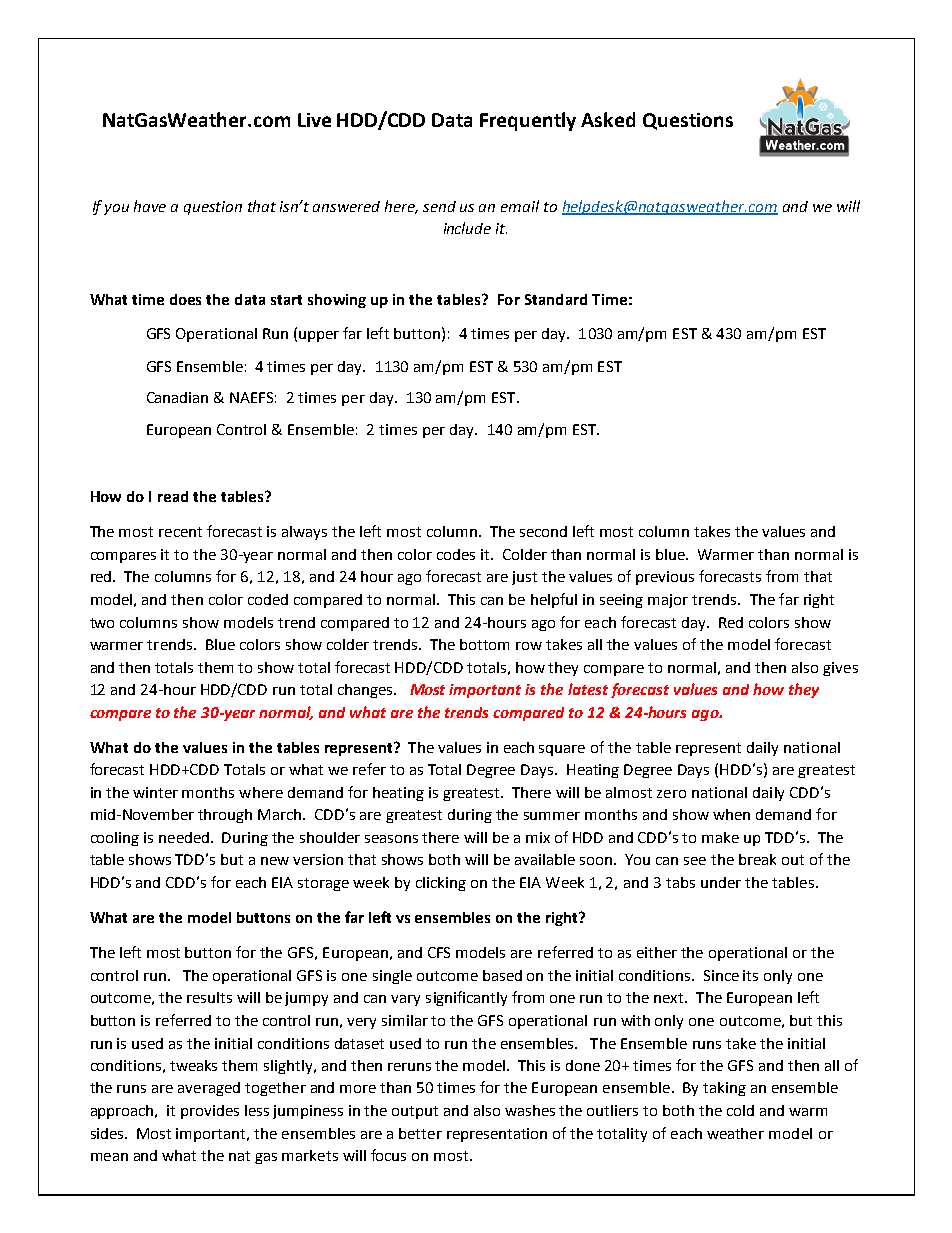 The image size is (952, 1233). Describe the element at coordinates (608, 119) in the image. I see `Asked` at that location.
